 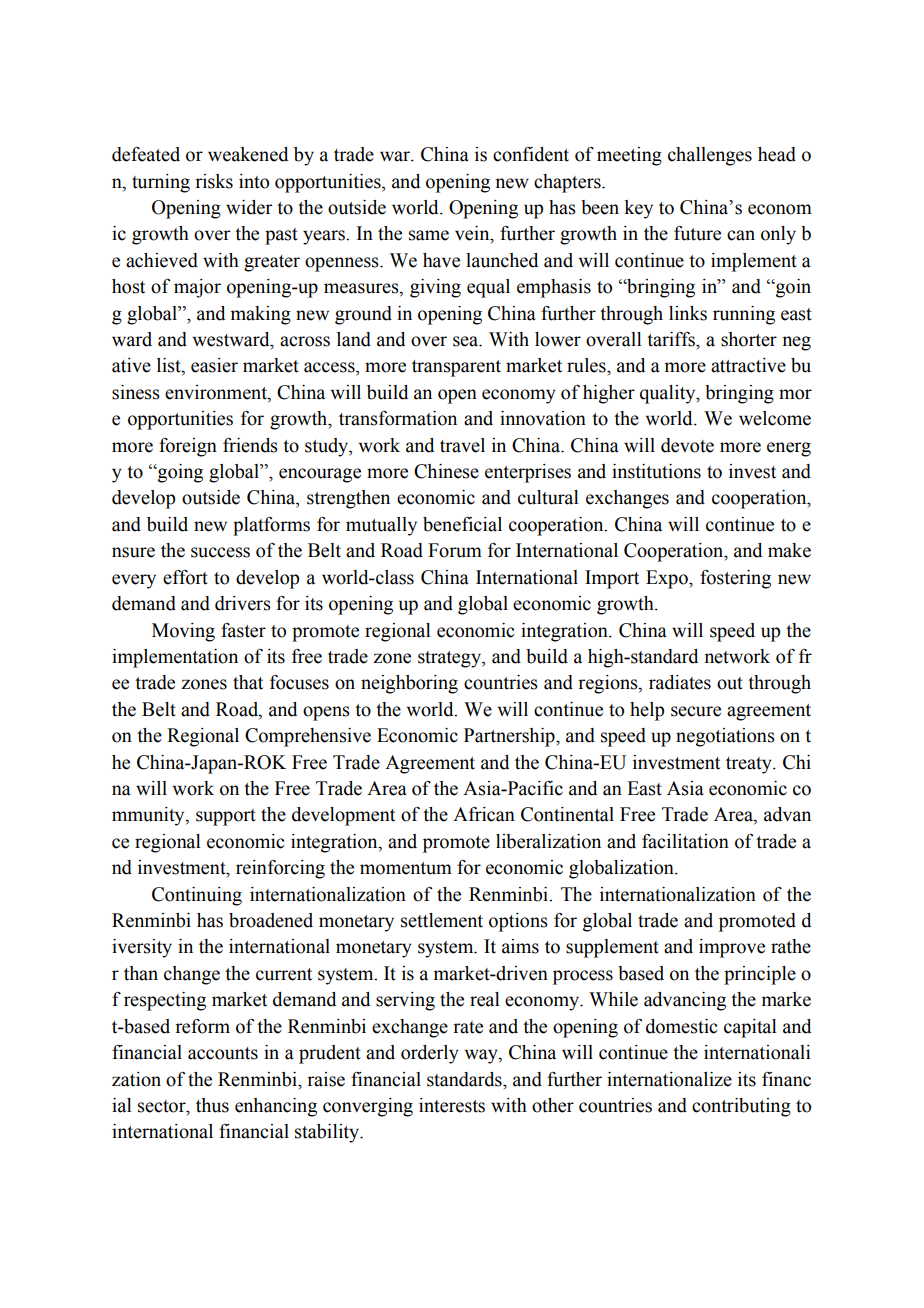 What do you see at coordinates (680, 682) in the screenshot?
I see `radiates` at bounding box center [680, 682].
